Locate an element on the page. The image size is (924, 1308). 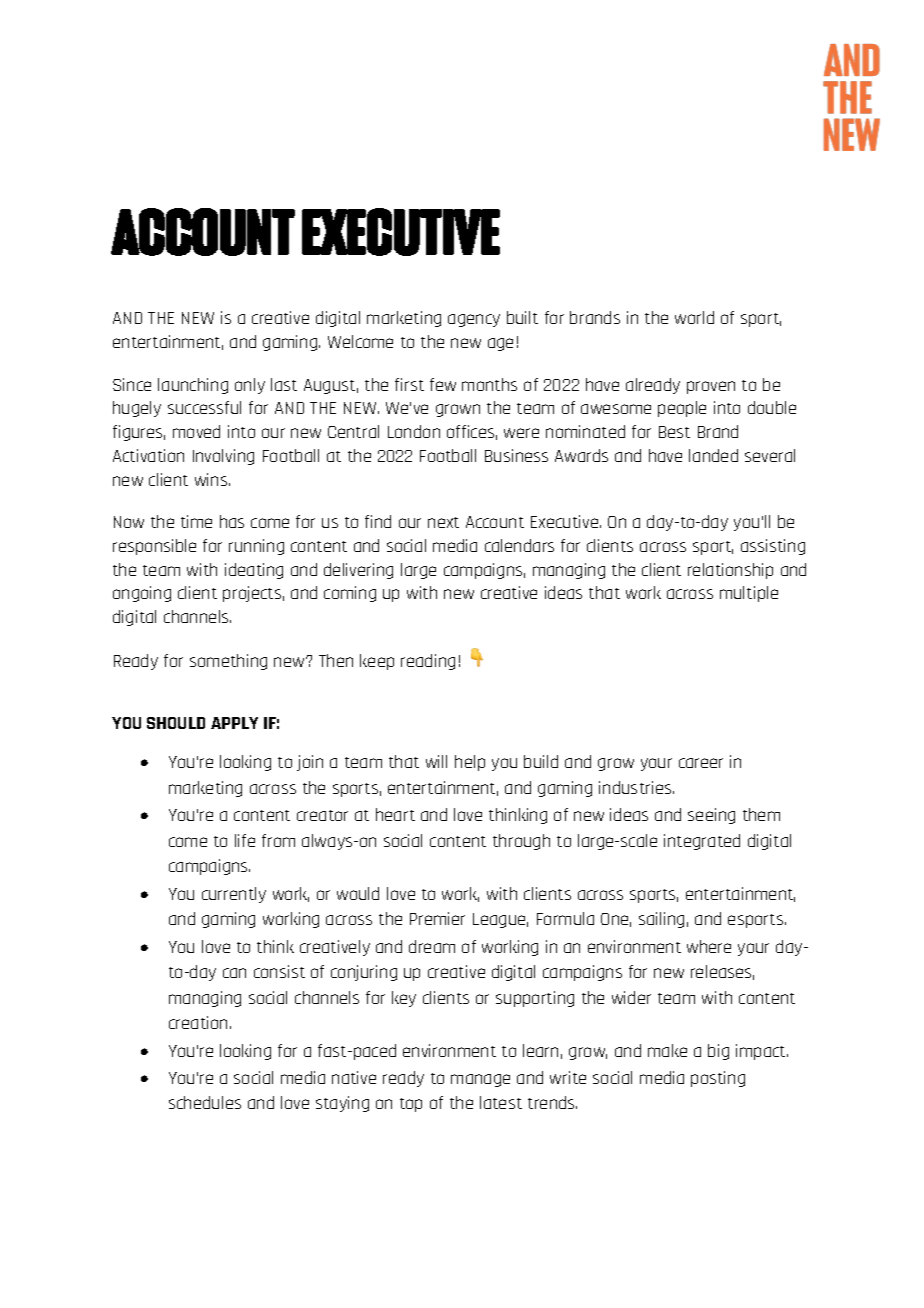
schedules is located at coordinates (205, 1102).
